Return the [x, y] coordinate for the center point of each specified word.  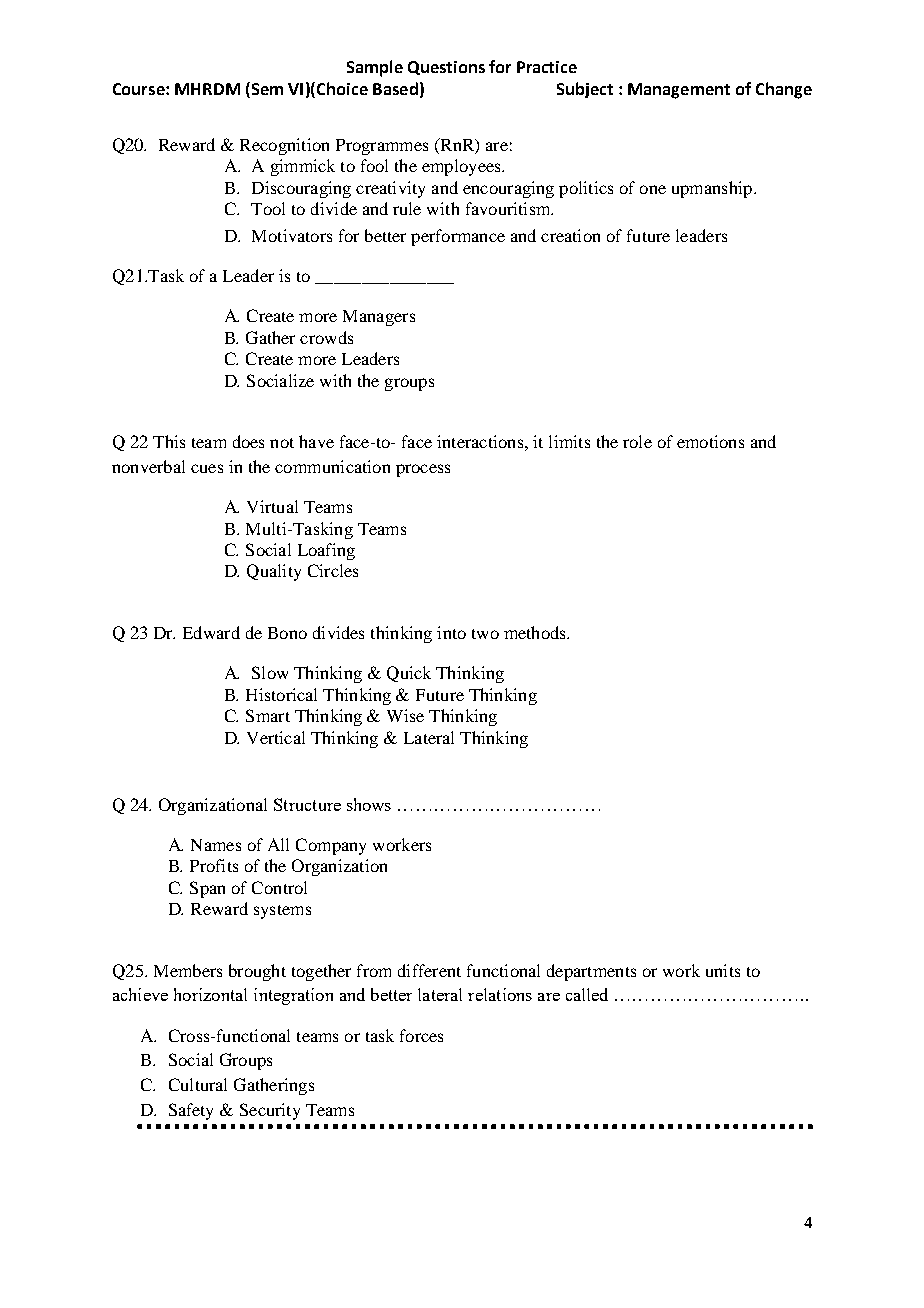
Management [679, 91]
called [587, 994]
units [723, 970]
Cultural [198, 1084]
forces [421, 1035]
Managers [379, 318]
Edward [211, 632]
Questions [446, 68]
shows [369, 804]
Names [216, 845]
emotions [710, 441]
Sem [266, 90]
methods [536, 632]
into [451, 632]
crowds [326, 337]
